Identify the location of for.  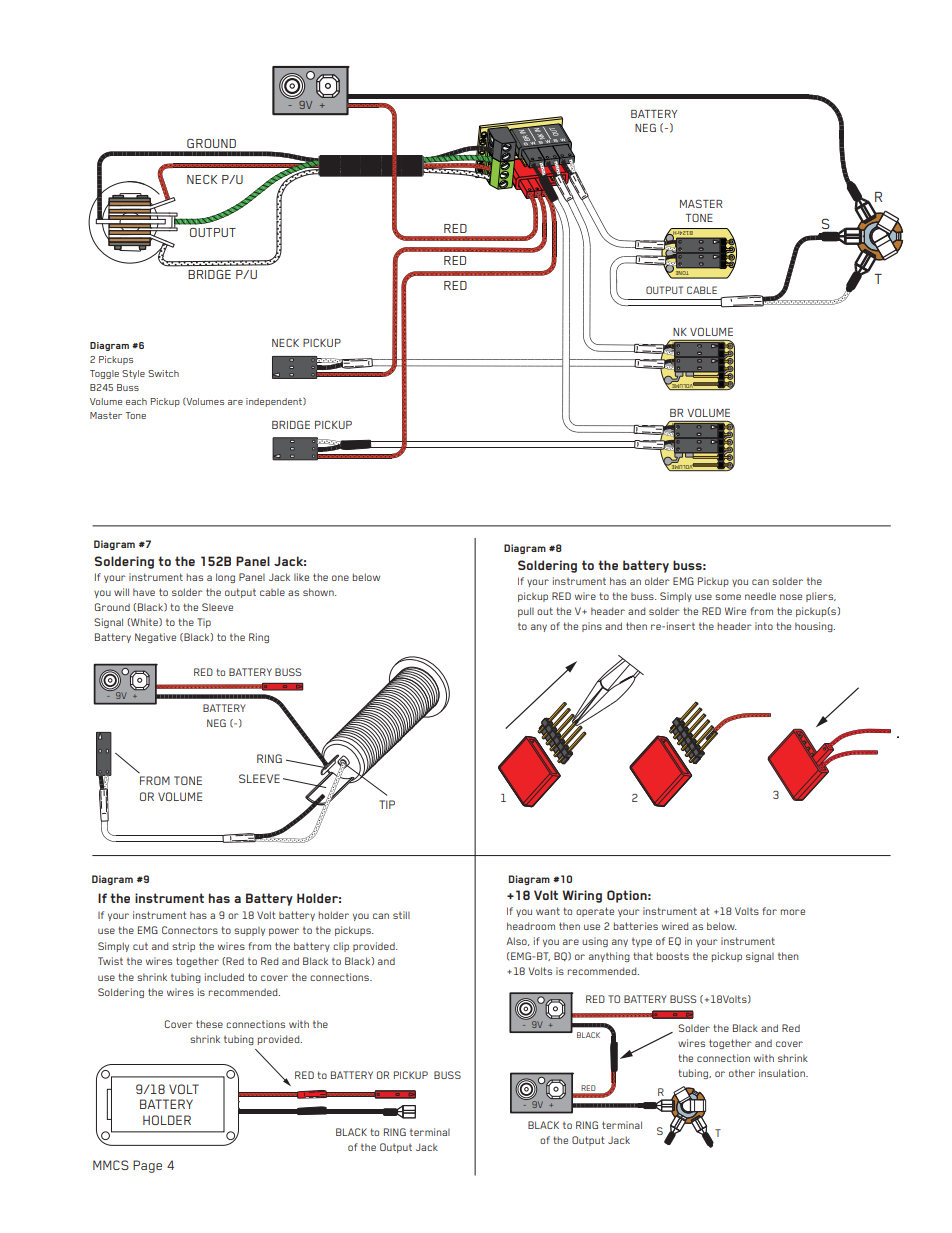
(769, 911).
